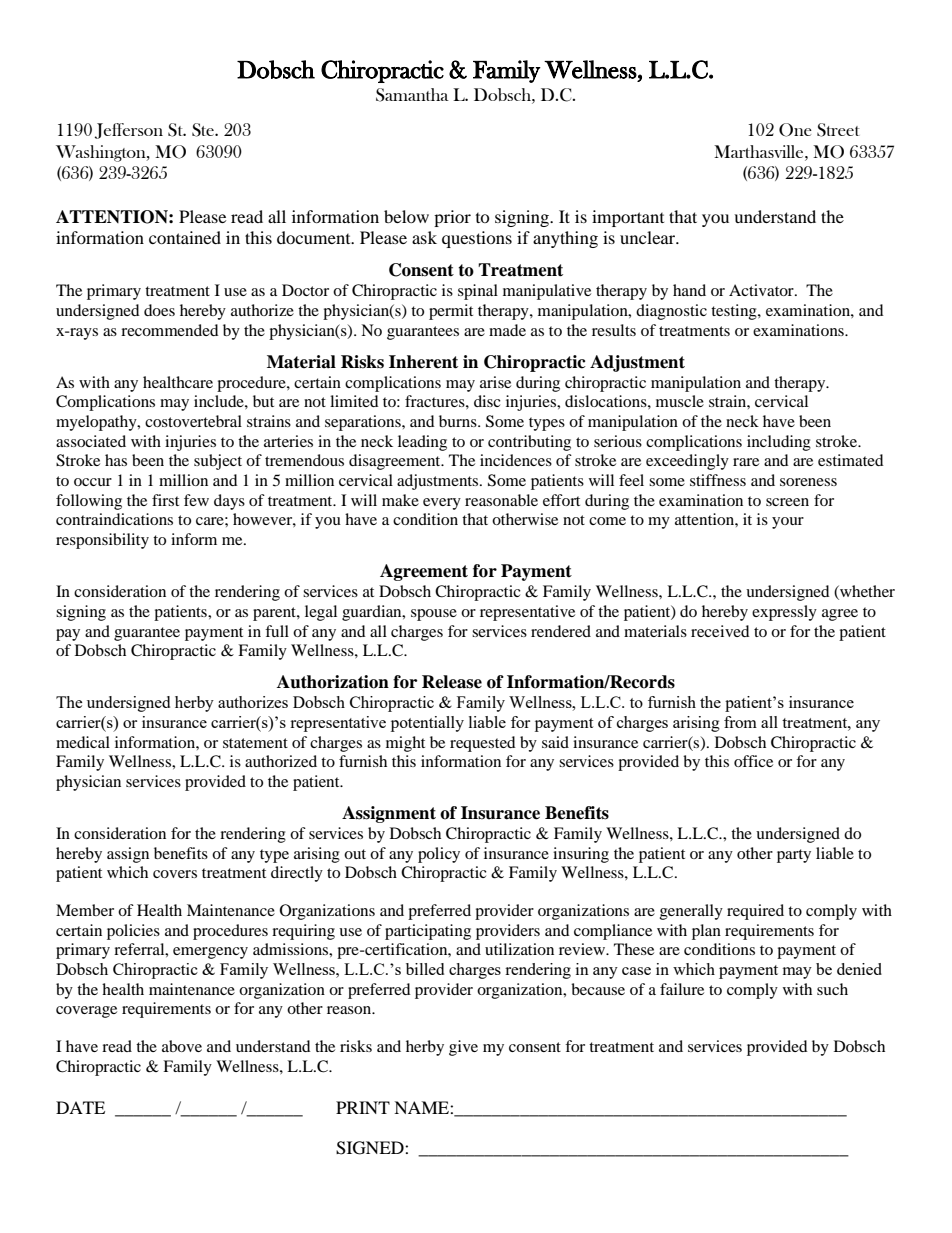 Image resolution: width=952 pixels, height=1233 pixels. Describe the element at coordinates (483, 744) in the document. I see `requested` at that location.
